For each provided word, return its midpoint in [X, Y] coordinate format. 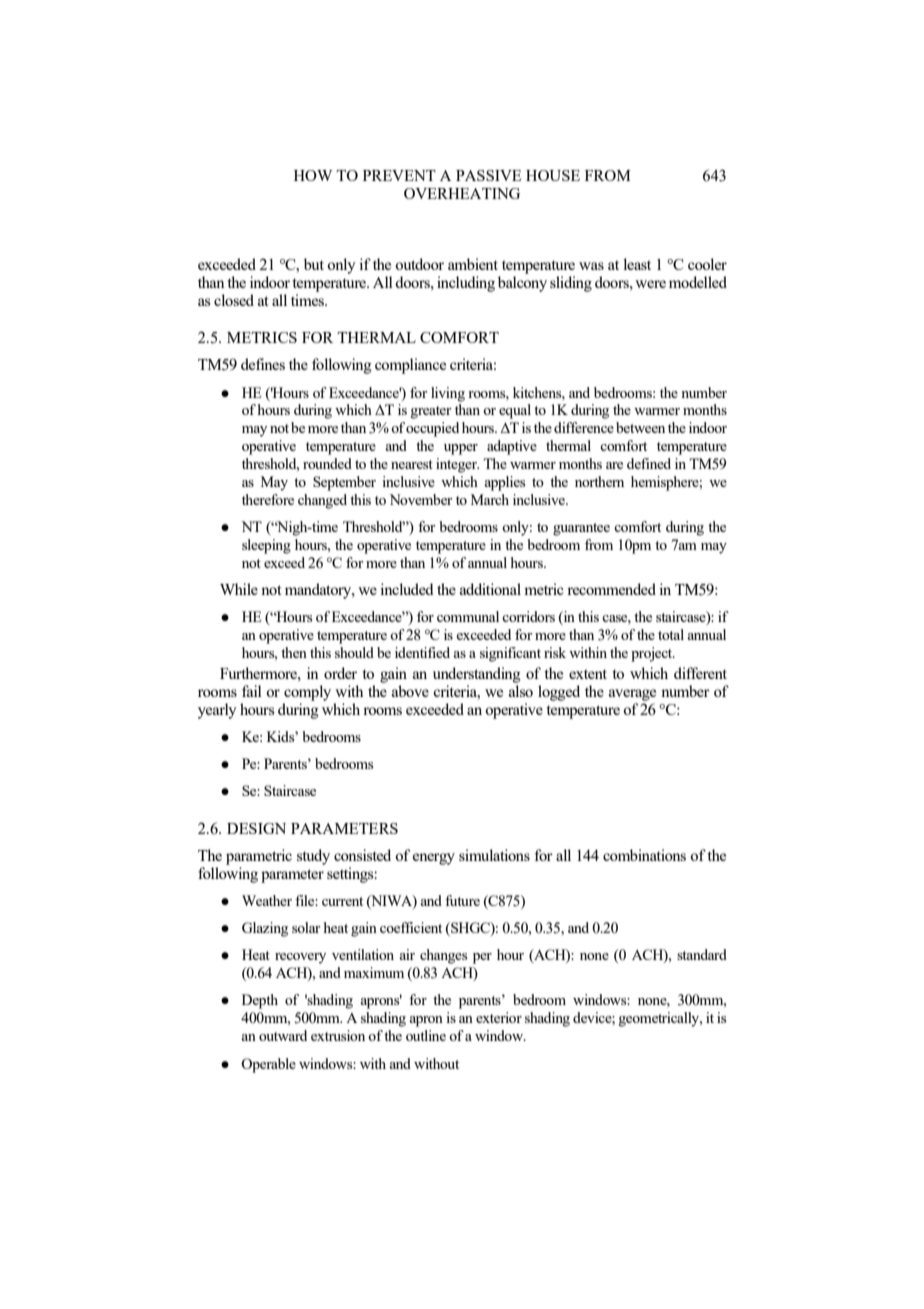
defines [263, 364]
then [294, 652]
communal [468, 616]
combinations [644, 855]
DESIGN [256, 828]
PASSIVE [488, 175]
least [637, 264]
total [671, 634]
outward [283, 1035]
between [640, 427]
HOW [313, 175]
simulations [494, 855]
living [448, 394]
